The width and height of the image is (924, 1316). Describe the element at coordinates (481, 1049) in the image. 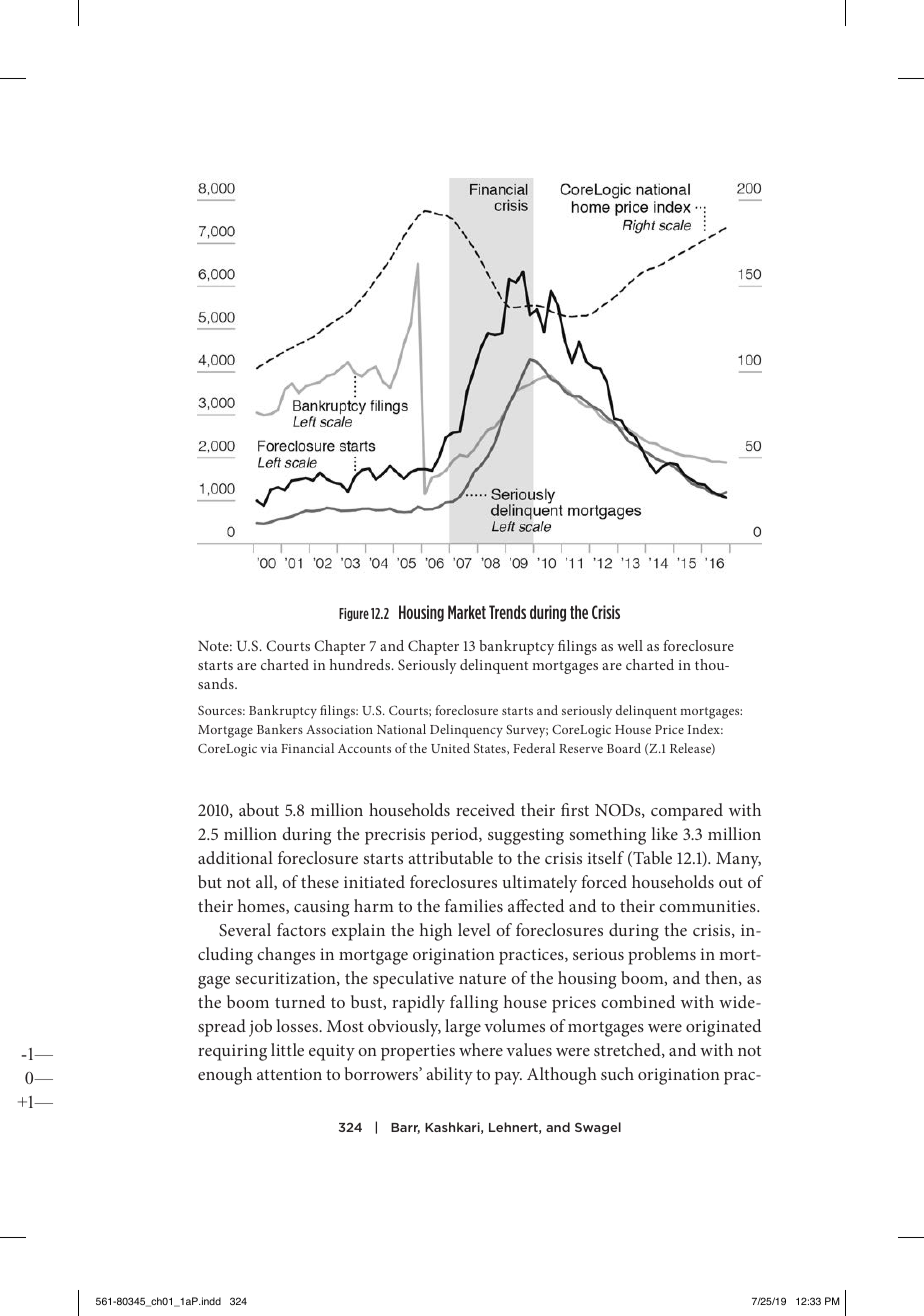

I see `where` at that location.
